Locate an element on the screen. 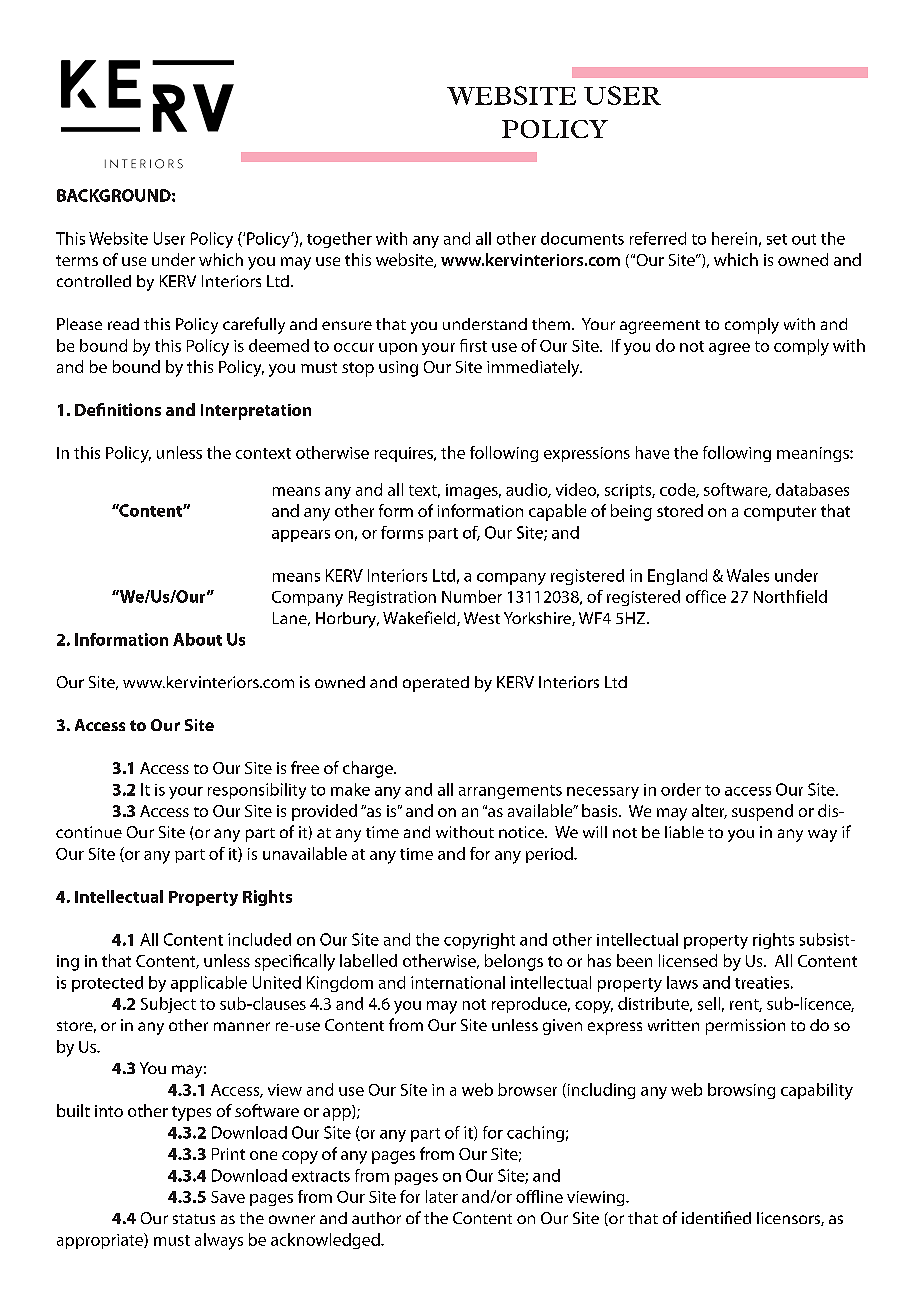  international is located at coordinates (458, 982).
